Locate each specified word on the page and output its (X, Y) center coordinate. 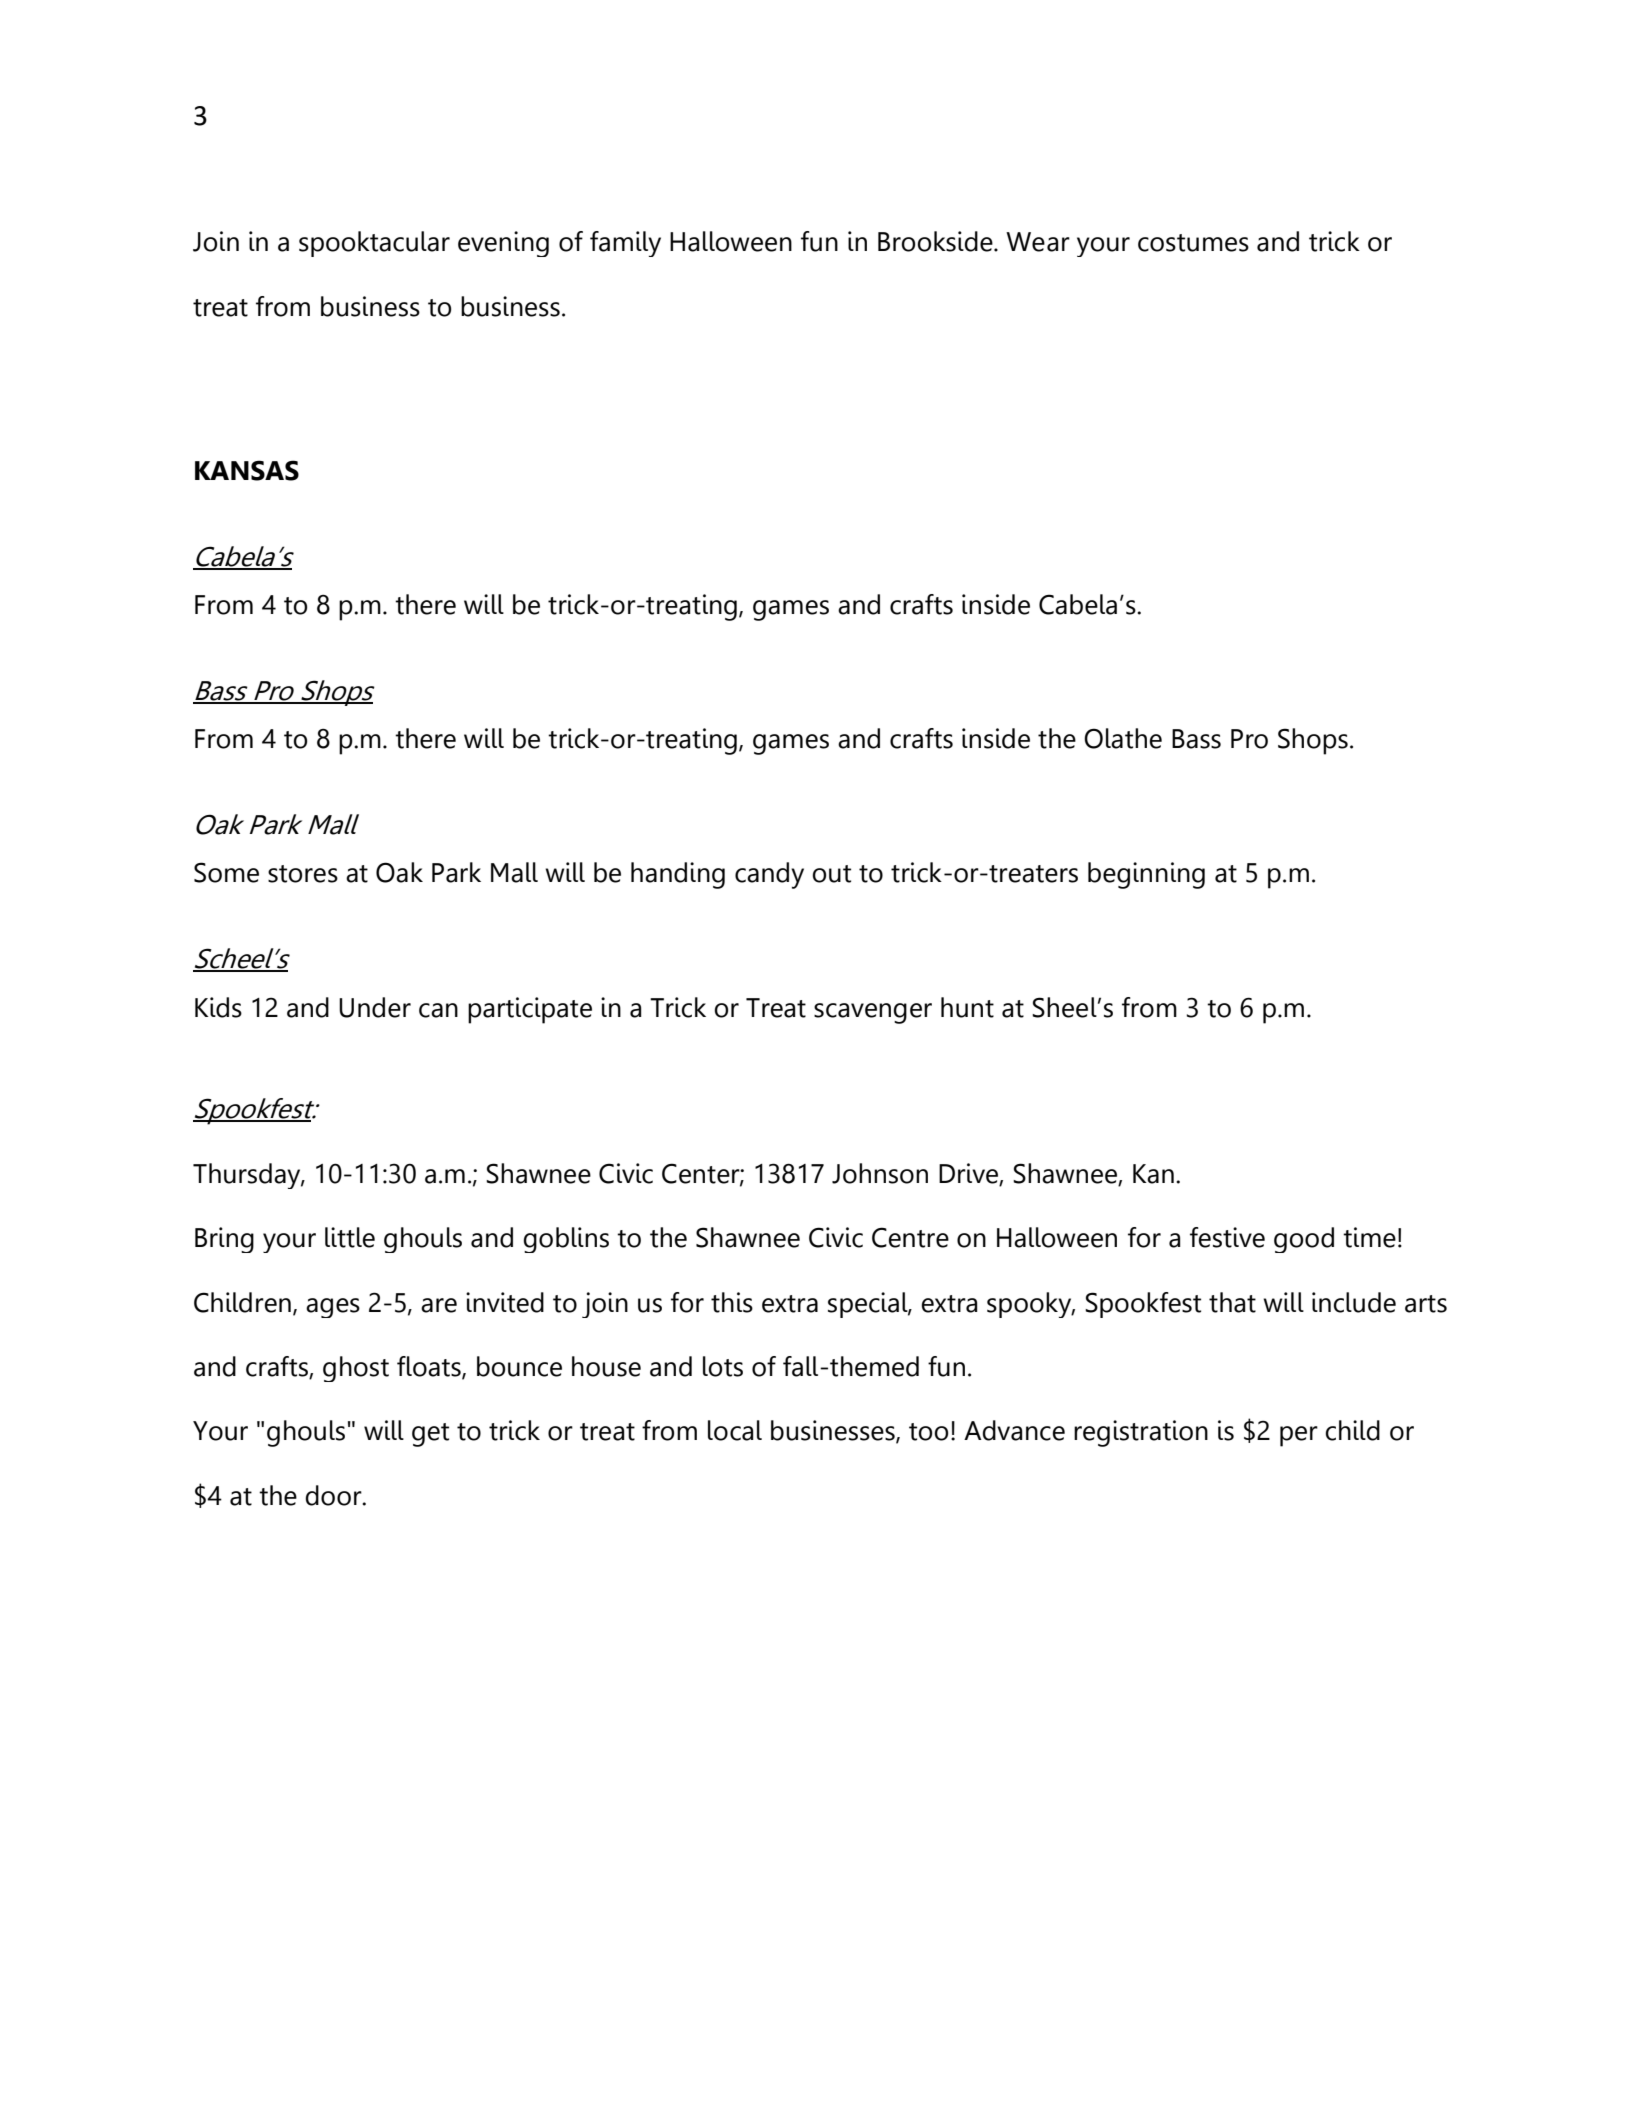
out (831, 874)
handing (678, 875)
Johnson (880, 1173)
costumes (1193, 243)
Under (375, 1007)
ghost (356, 1369)
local (735, 1430)
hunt (967, 1007)
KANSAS (247, 470)
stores (303, 874)
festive (1227, 1237)
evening (503, 244)
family (625, 244)
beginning (1146, 875)
